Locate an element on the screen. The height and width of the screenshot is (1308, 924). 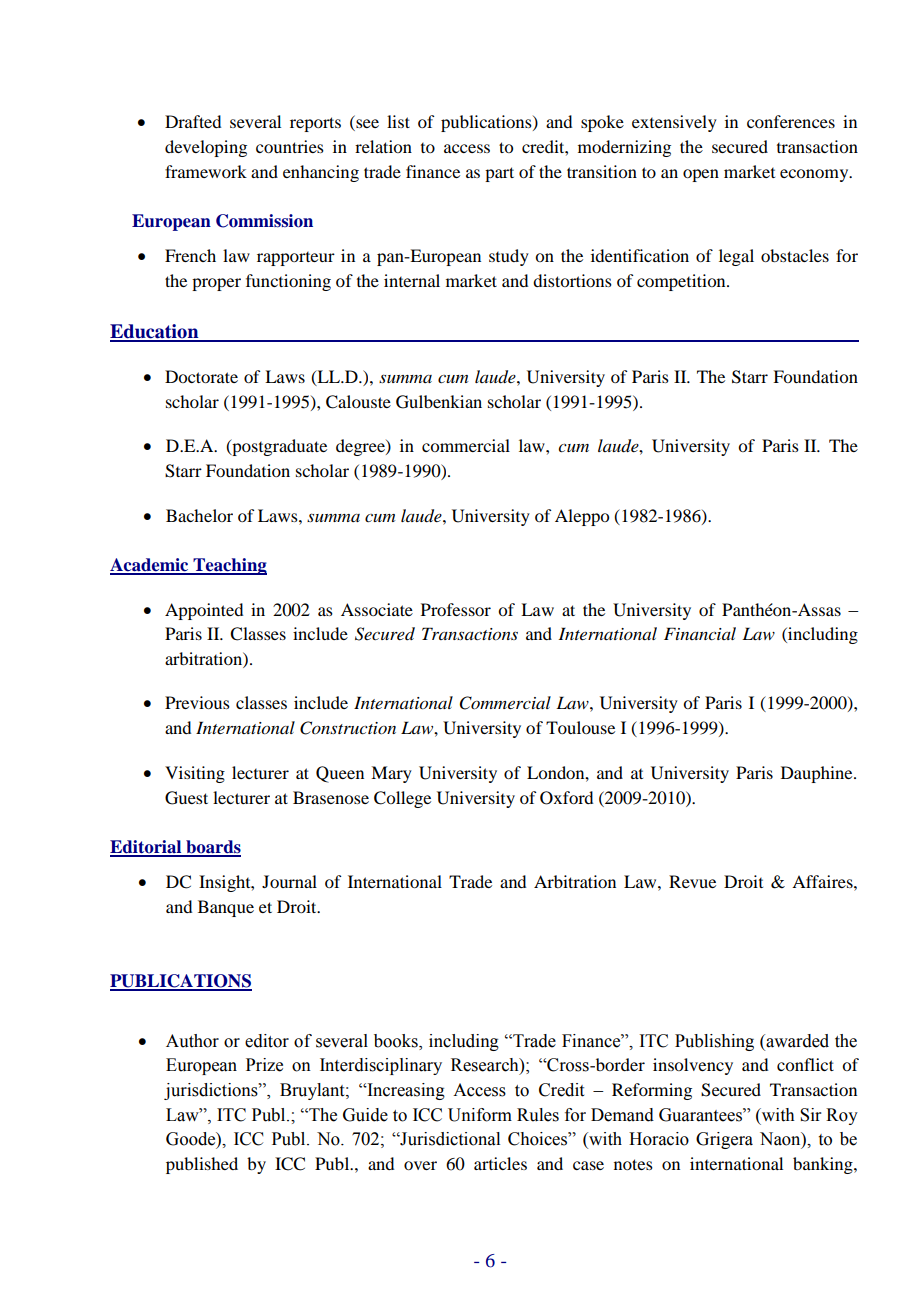
Uniform is located at coordinates (480, 1115).
